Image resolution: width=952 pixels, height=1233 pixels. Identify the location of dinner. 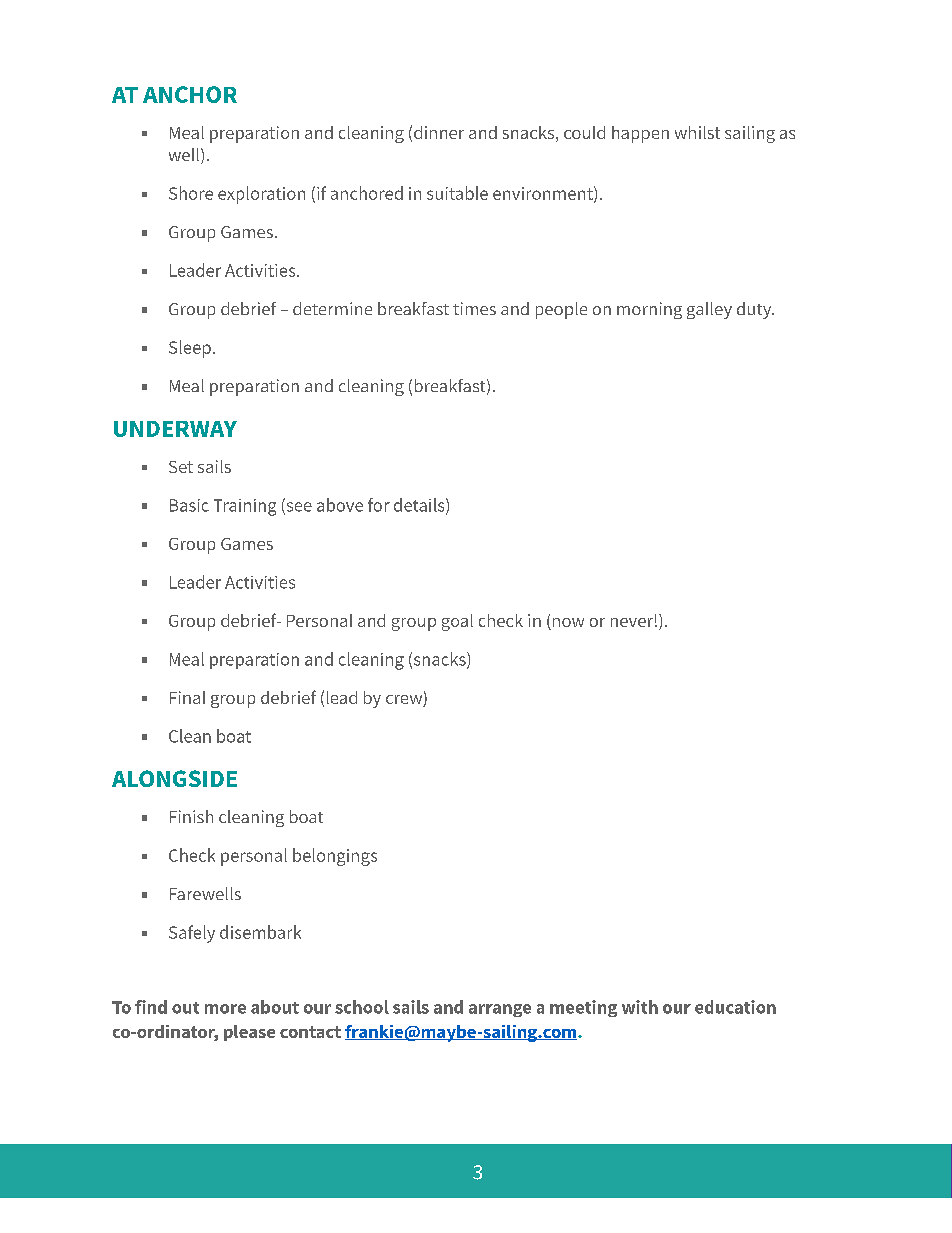
(439, 132).
